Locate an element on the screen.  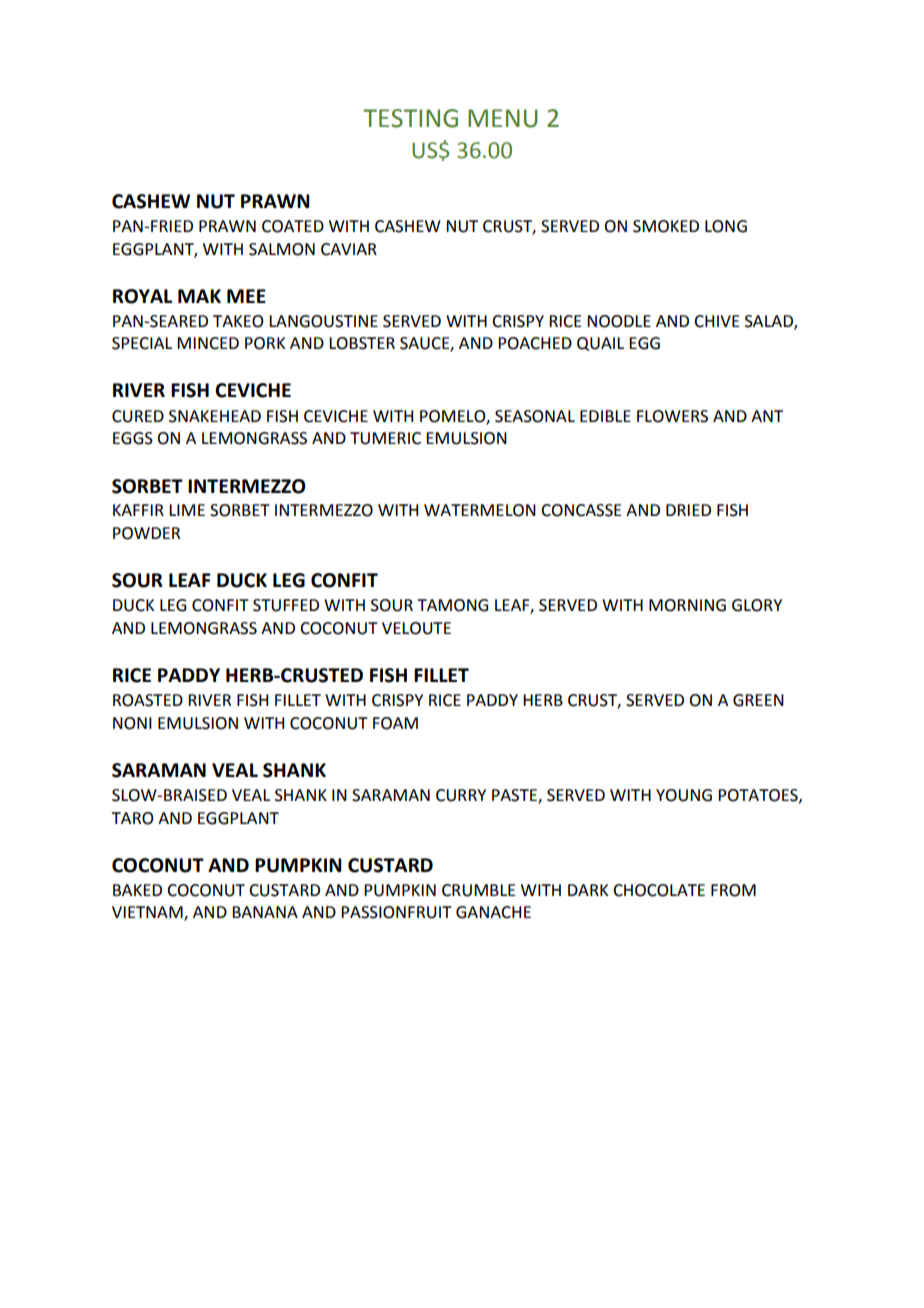
DRIED is located at coordinates (688, 510).
